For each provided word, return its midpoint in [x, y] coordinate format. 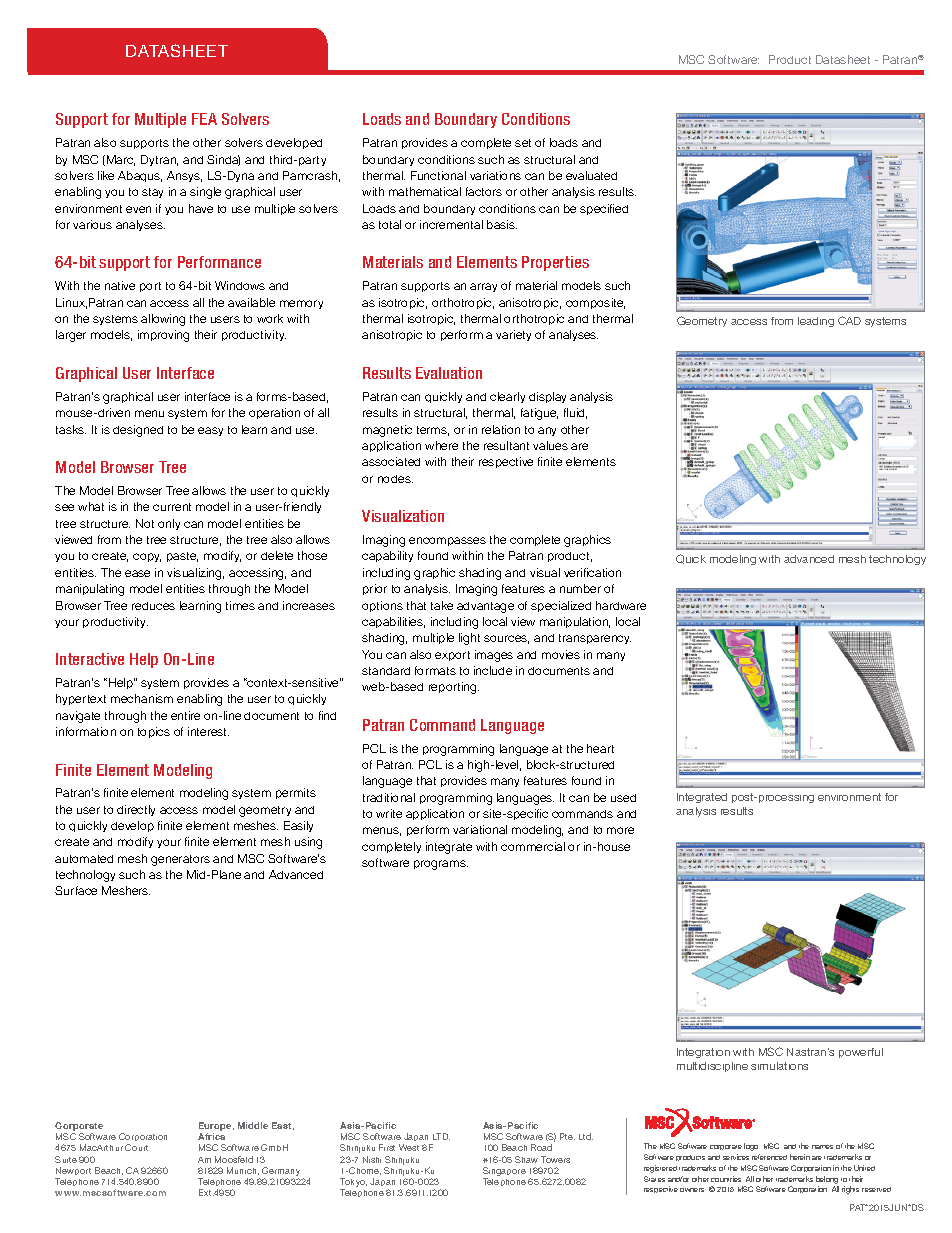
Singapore [504, 1173]
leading [816, 322]
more [620, 830]
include [493, 670]
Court [136, 1147]
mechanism [142, 698]
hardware [621, 605]
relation [501, 429]
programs [441, 865]
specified [604, 209]
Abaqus [140, 176]
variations [495, 175]
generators [180, 860]
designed [138, 431]
